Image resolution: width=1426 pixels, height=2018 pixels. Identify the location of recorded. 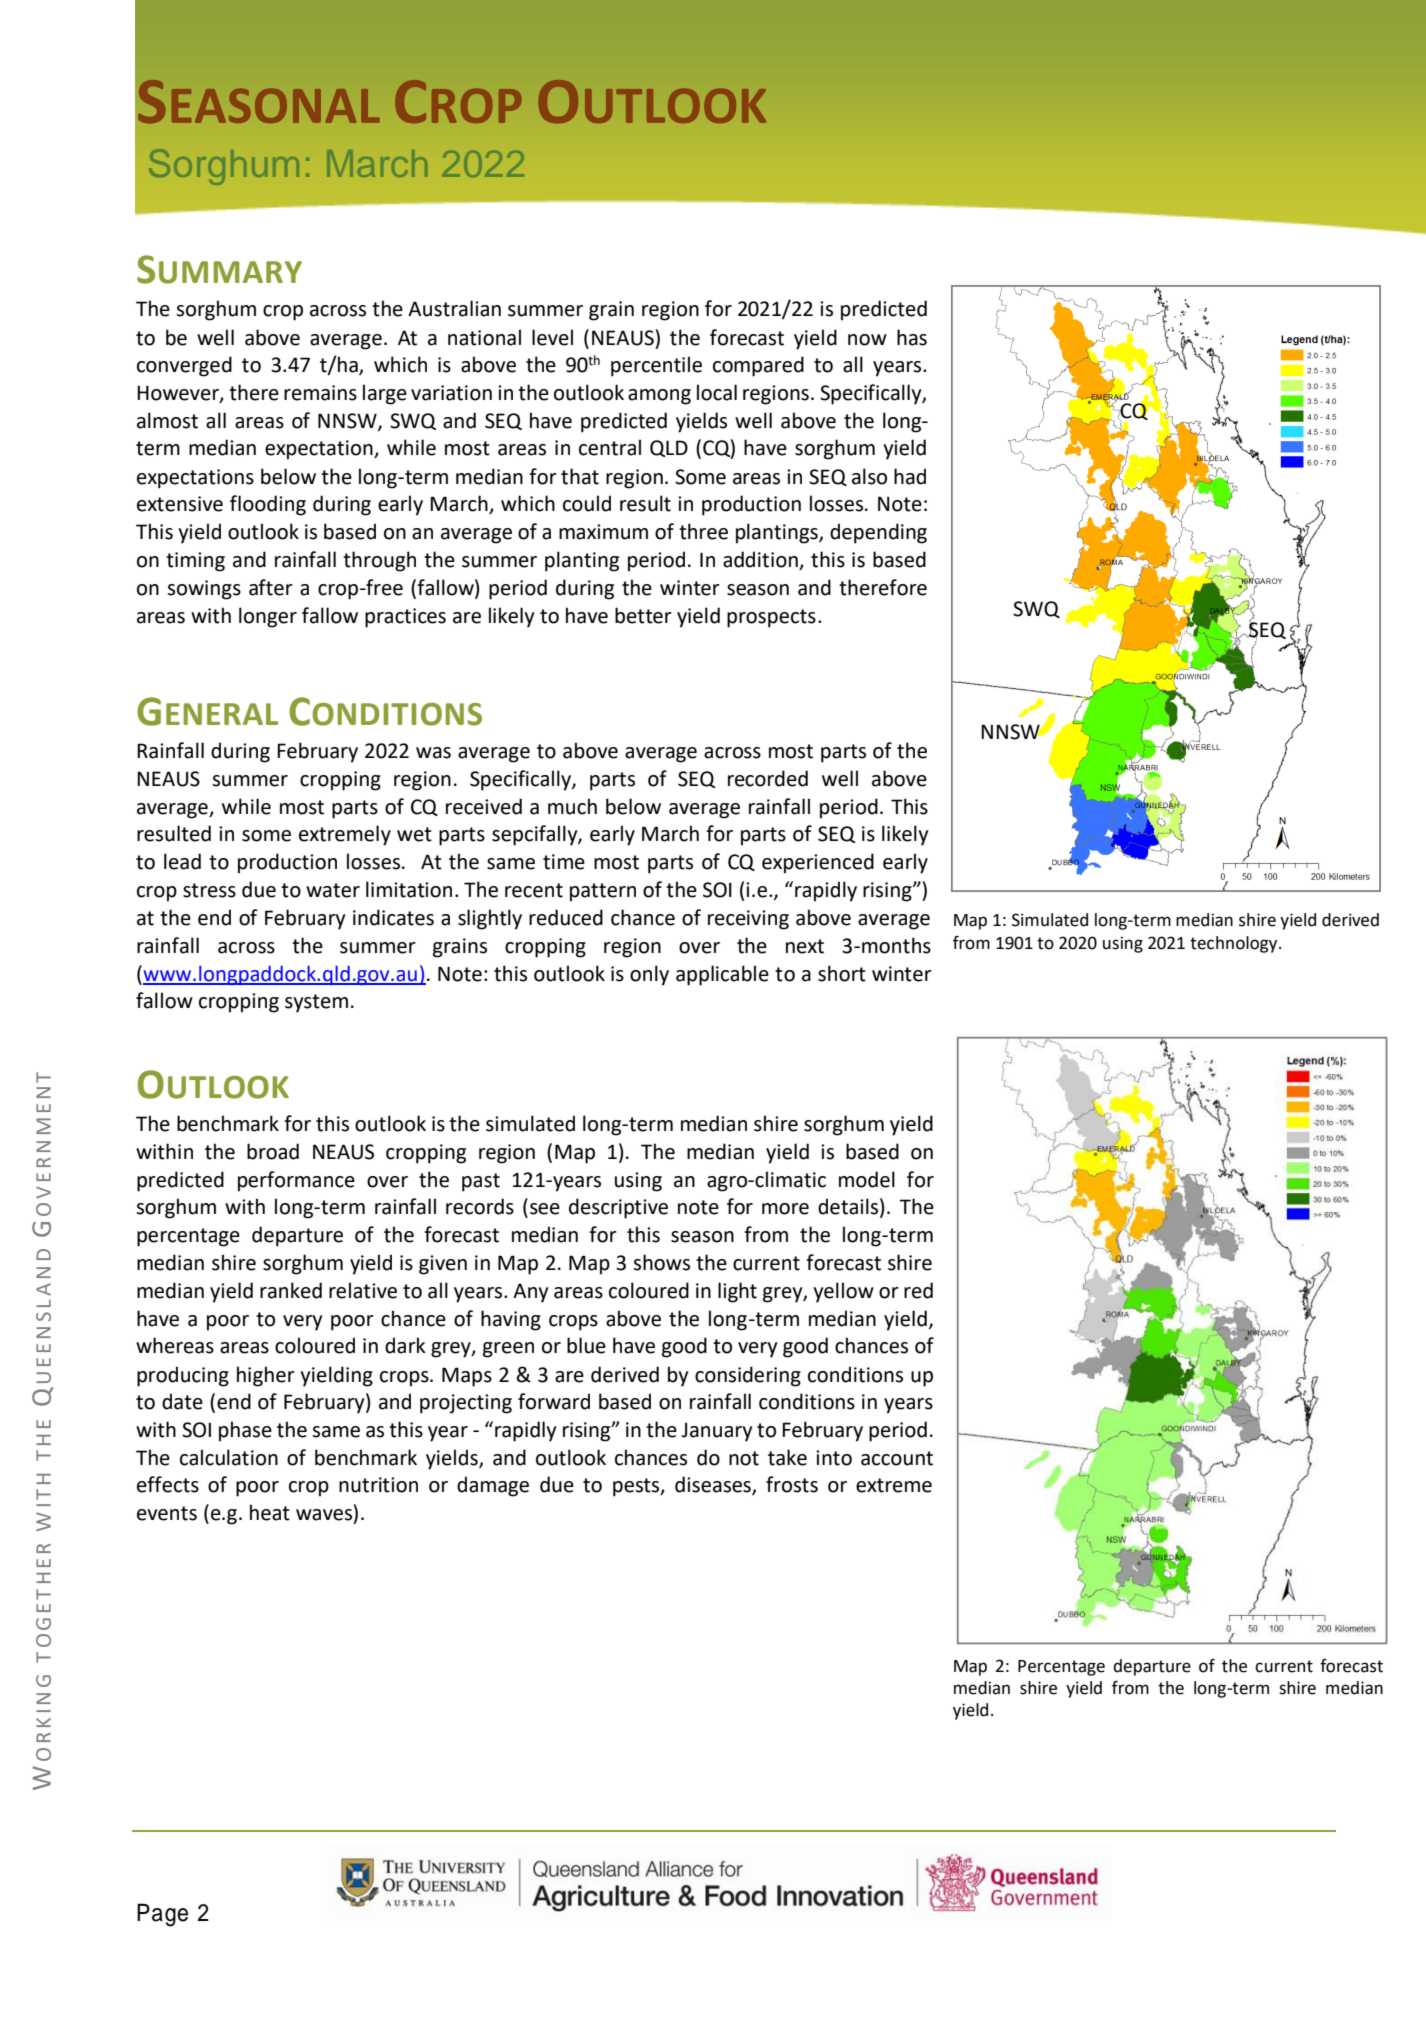
(768, 778).
